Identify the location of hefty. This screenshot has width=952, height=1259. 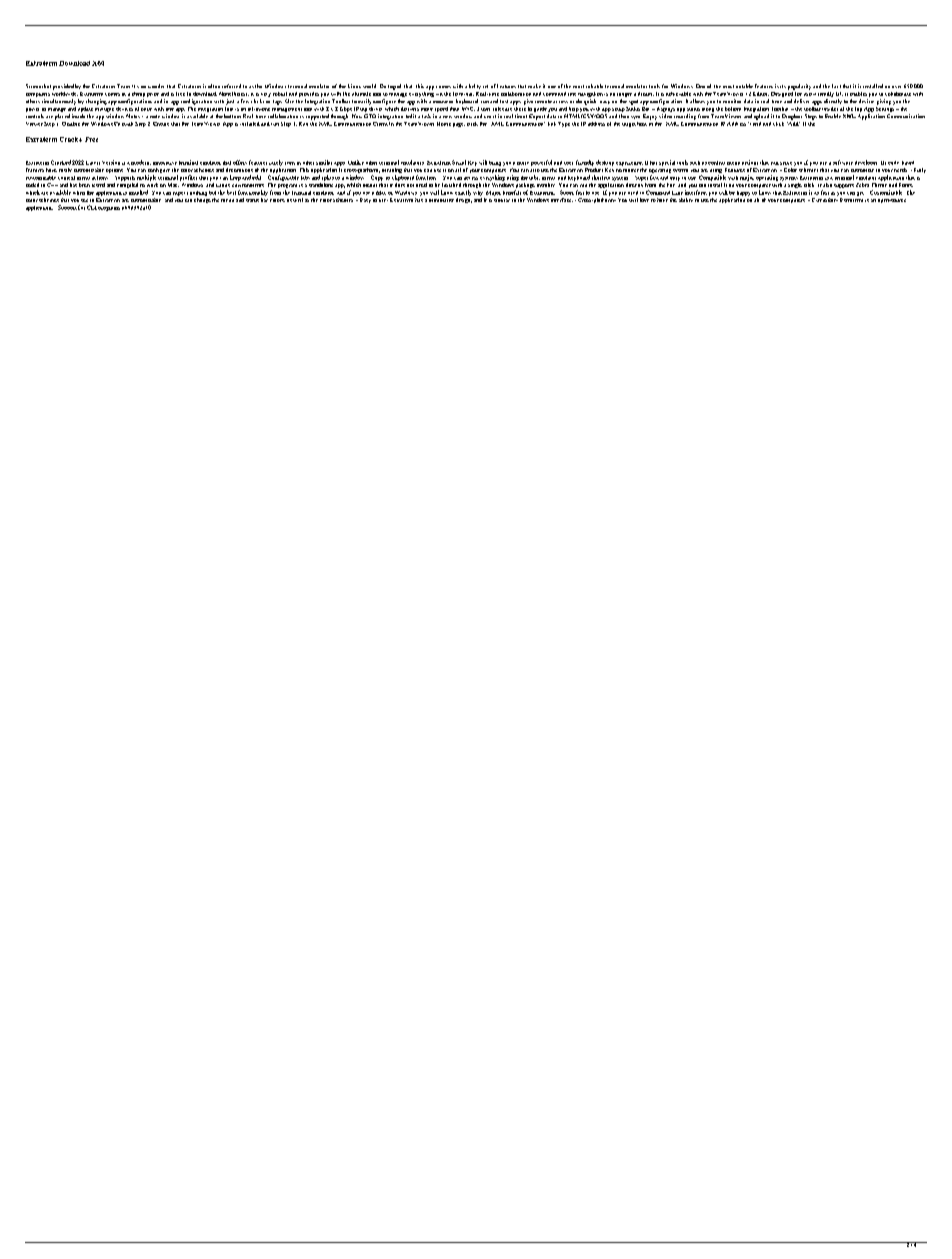
(475, 86).
